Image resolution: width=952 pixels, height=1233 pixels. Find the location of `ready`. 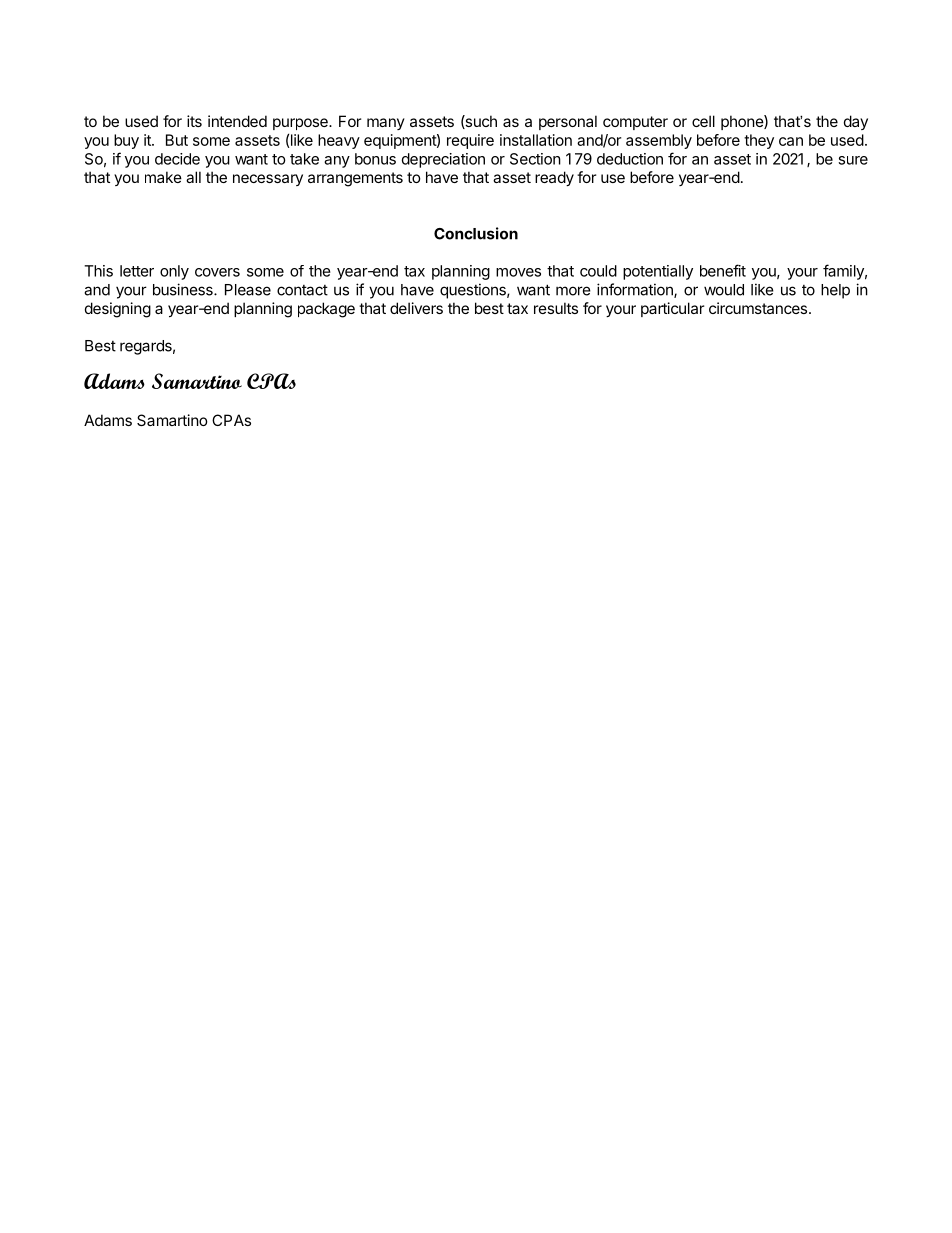

ready is located at coordinates (554, 178).
